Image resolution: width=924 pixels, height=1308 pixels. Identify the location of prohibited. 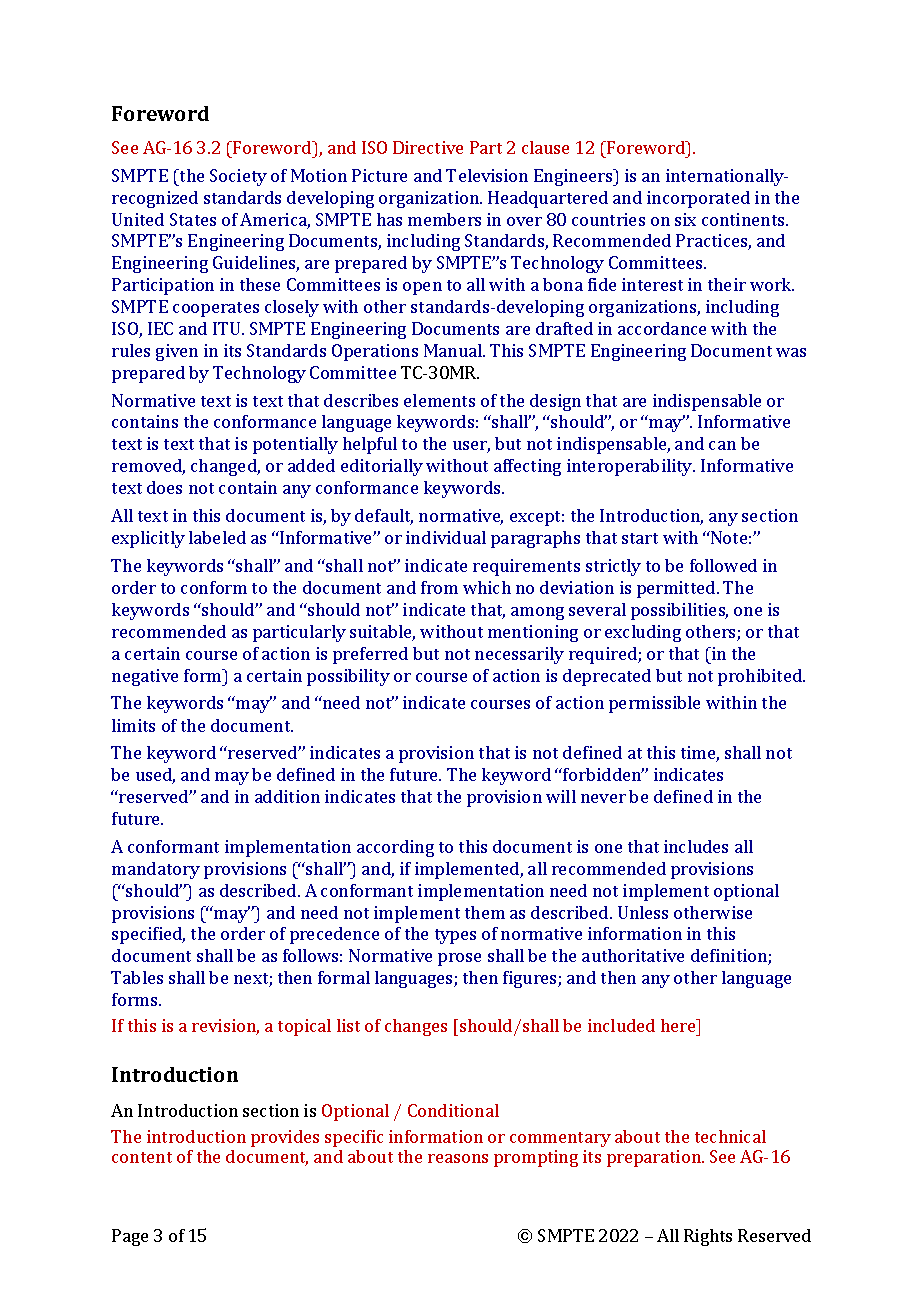
(761, 677).
